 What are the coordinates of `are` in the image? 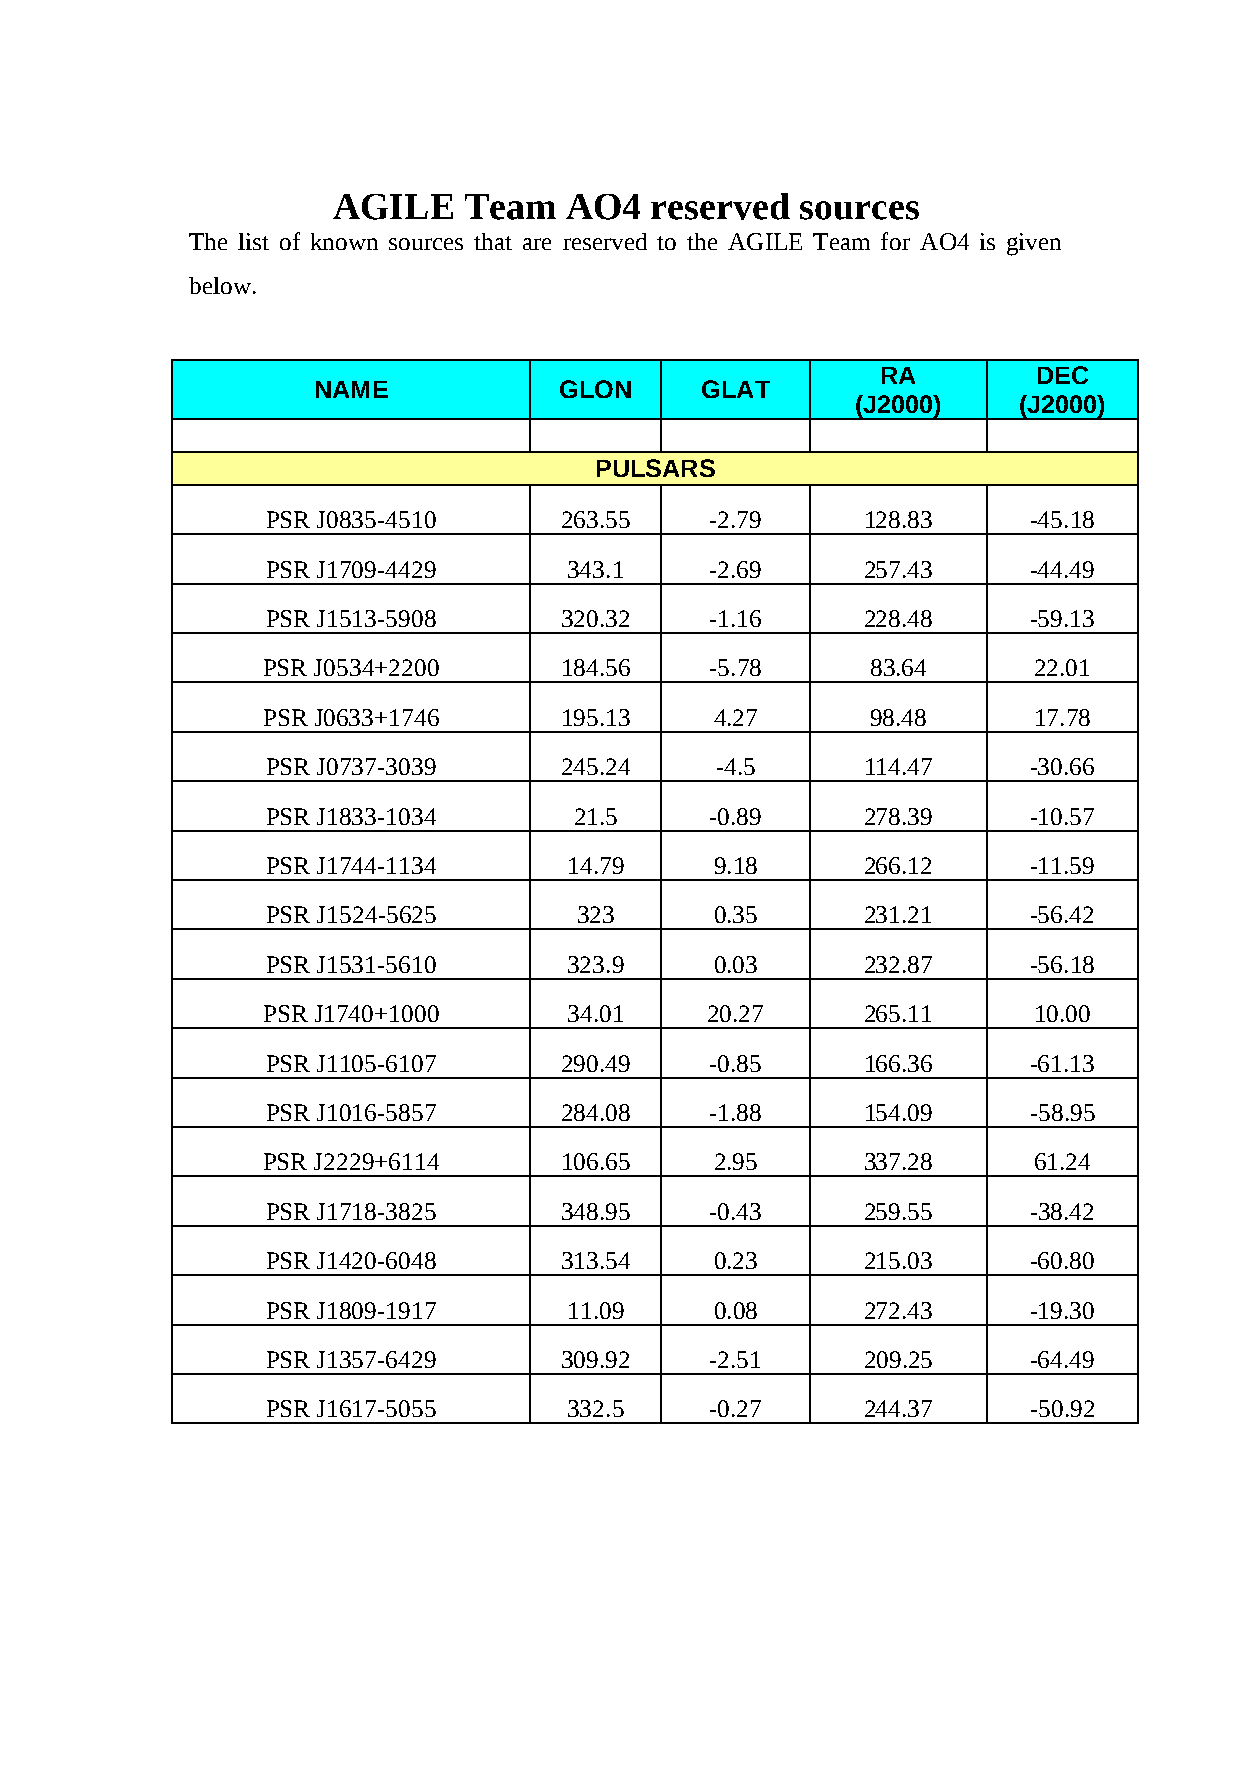 It's located at (537, 244).
